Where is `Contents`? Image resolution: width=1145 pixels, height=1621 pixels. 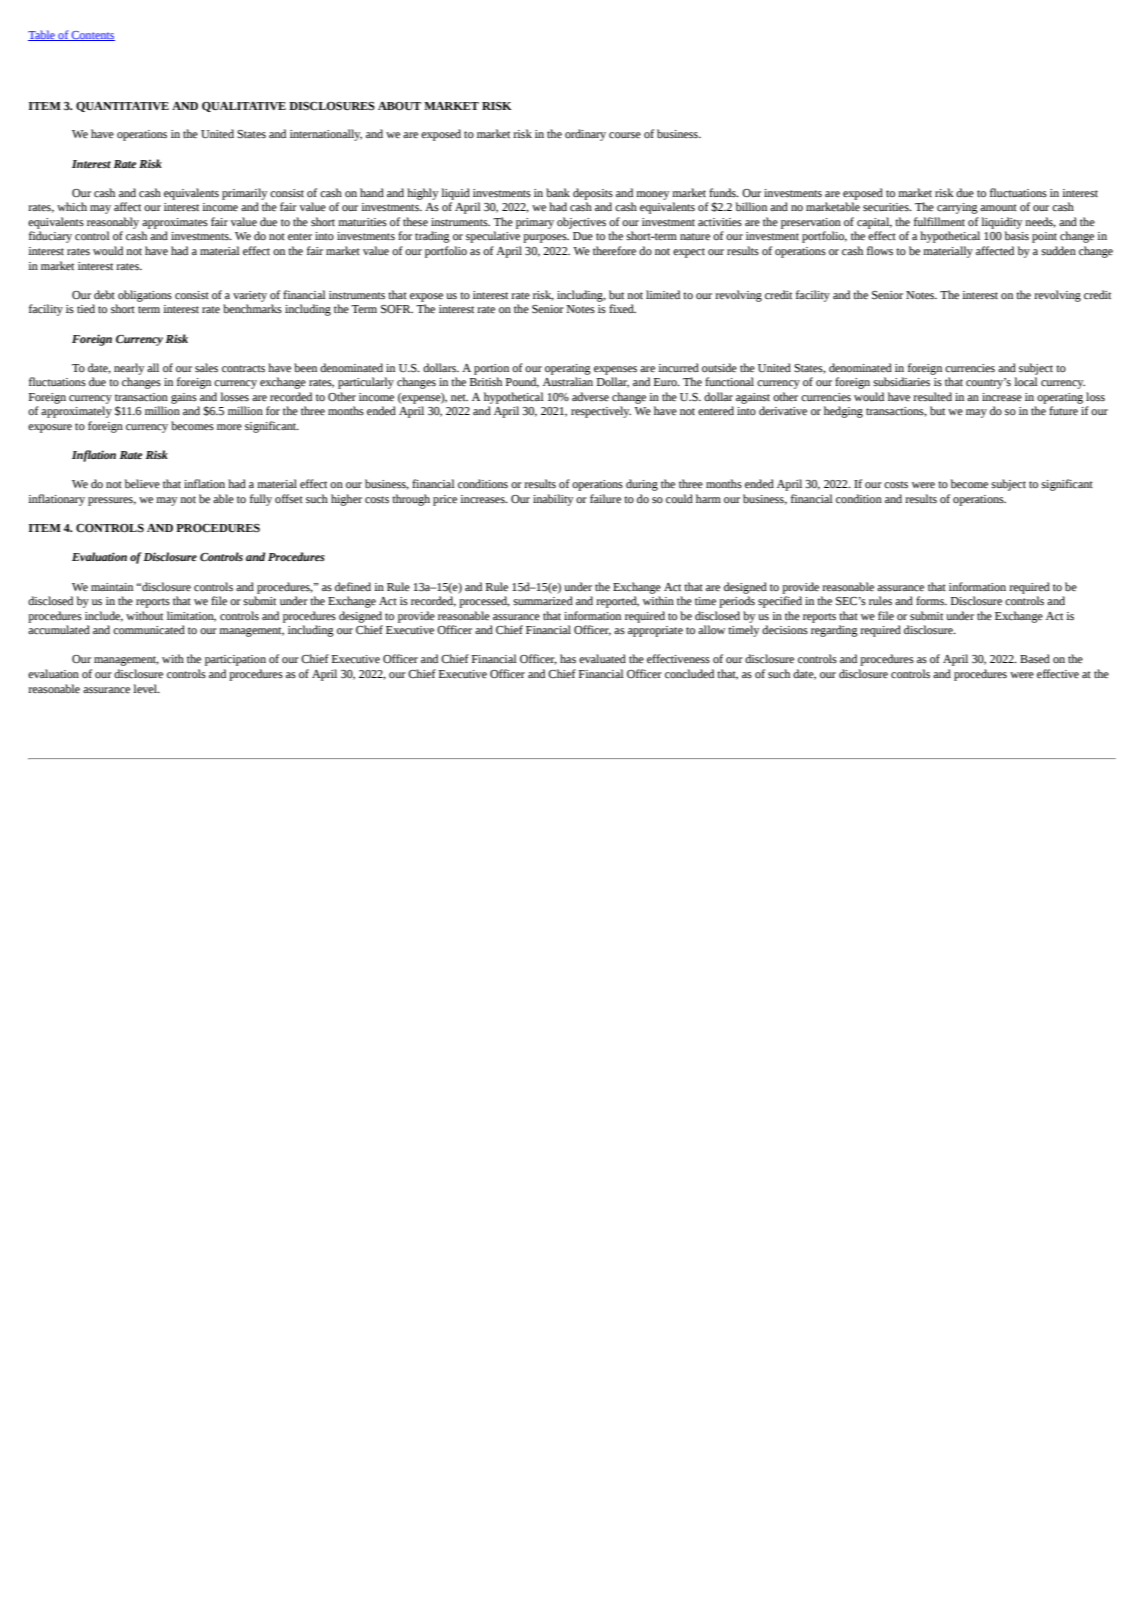 Contents is located at coordinates (92, 36).
